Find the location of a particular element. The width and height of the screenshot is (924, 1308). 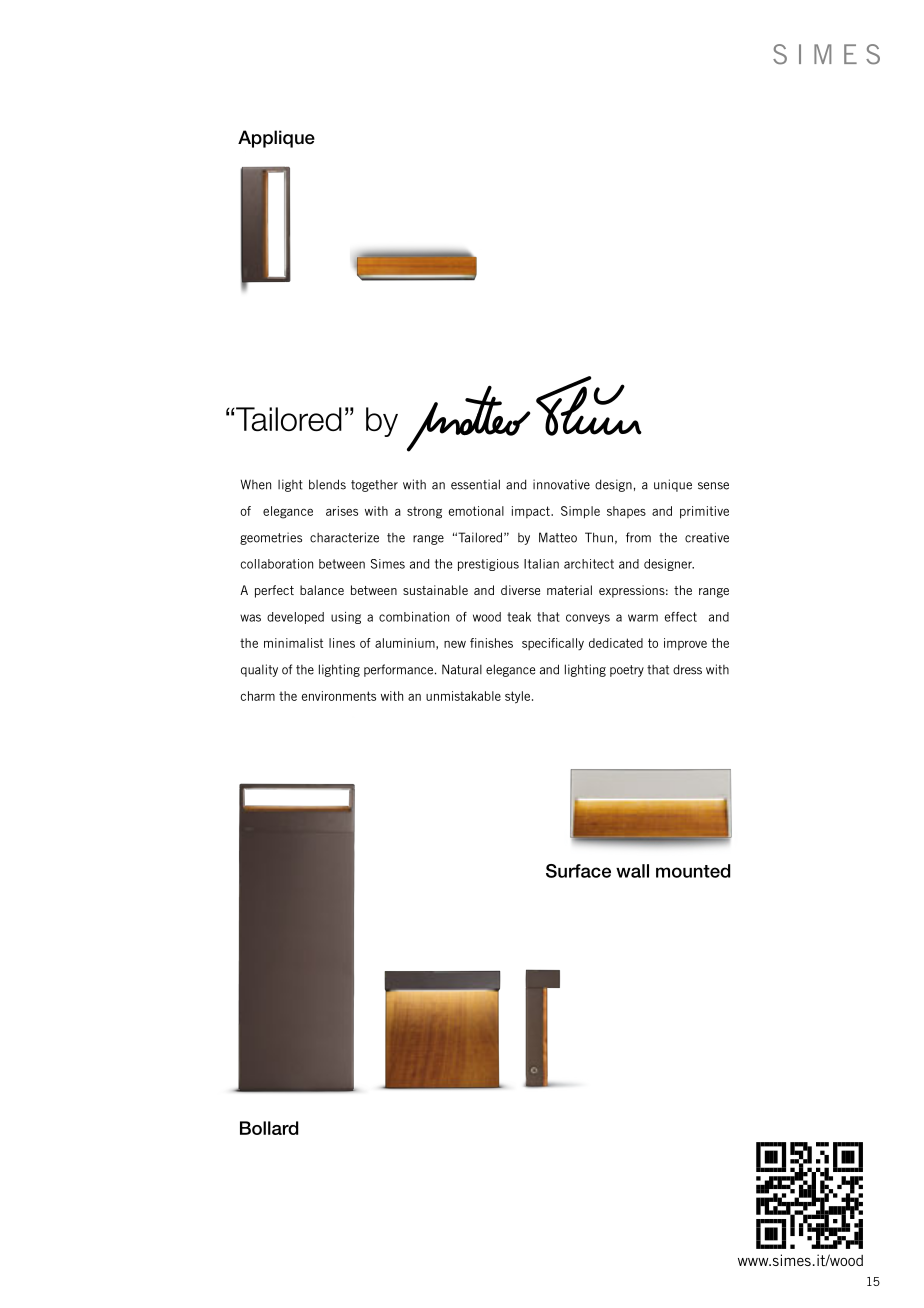

wall is located at coordinates (632, 871).
